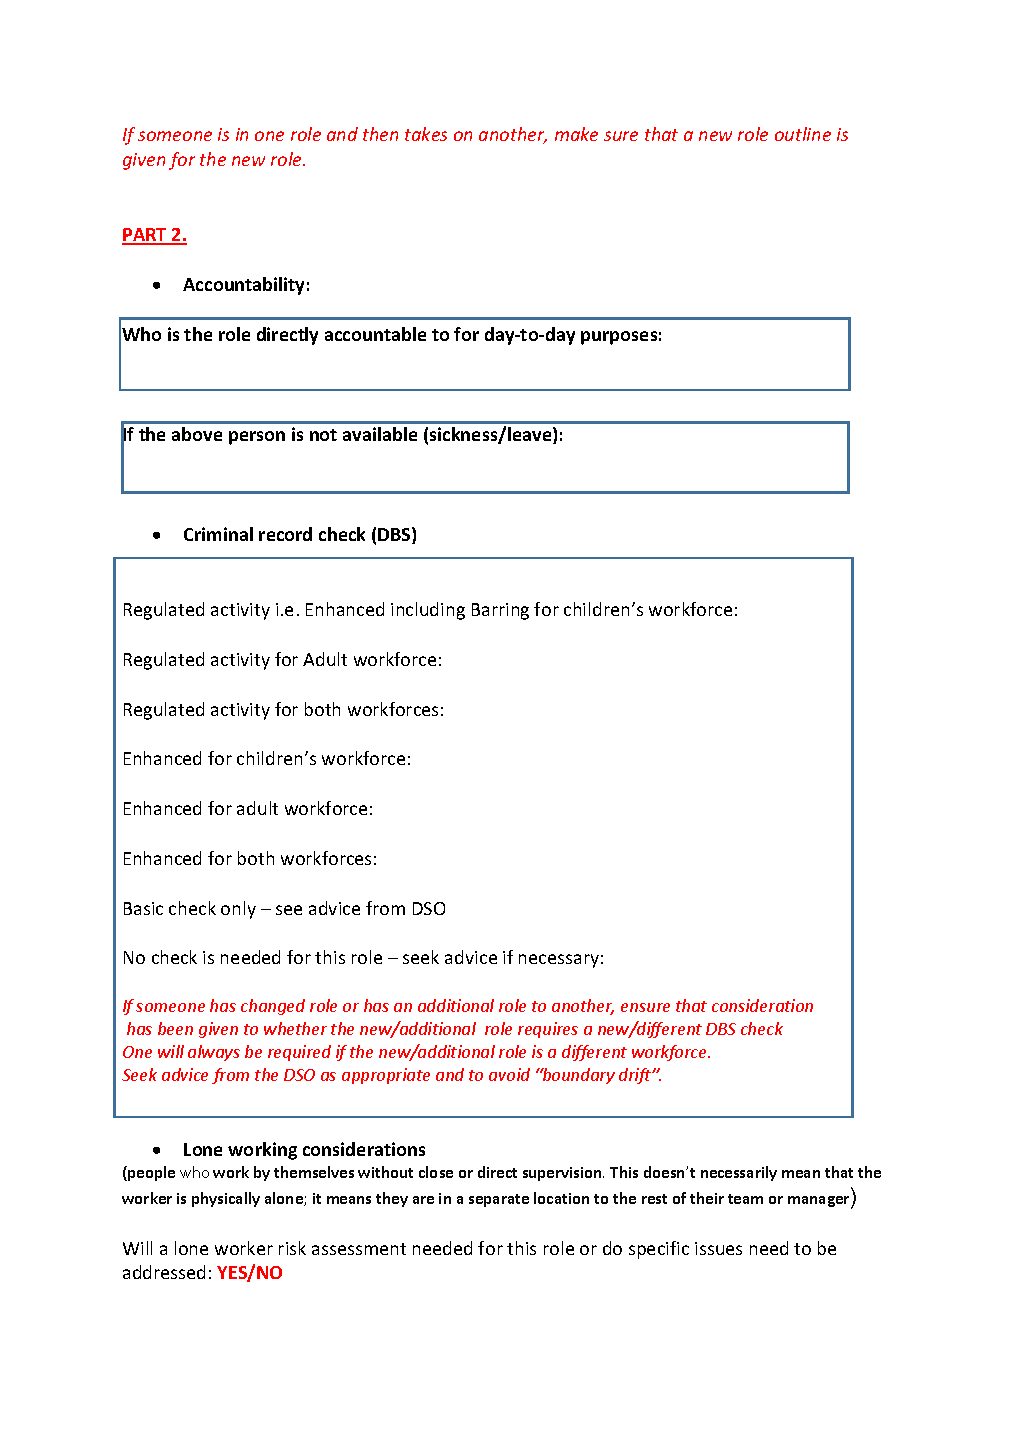 The height and width of the image is (1430, 1011). Describe the element at coordinates (428, 611) in the image. I see `including` at that location.
